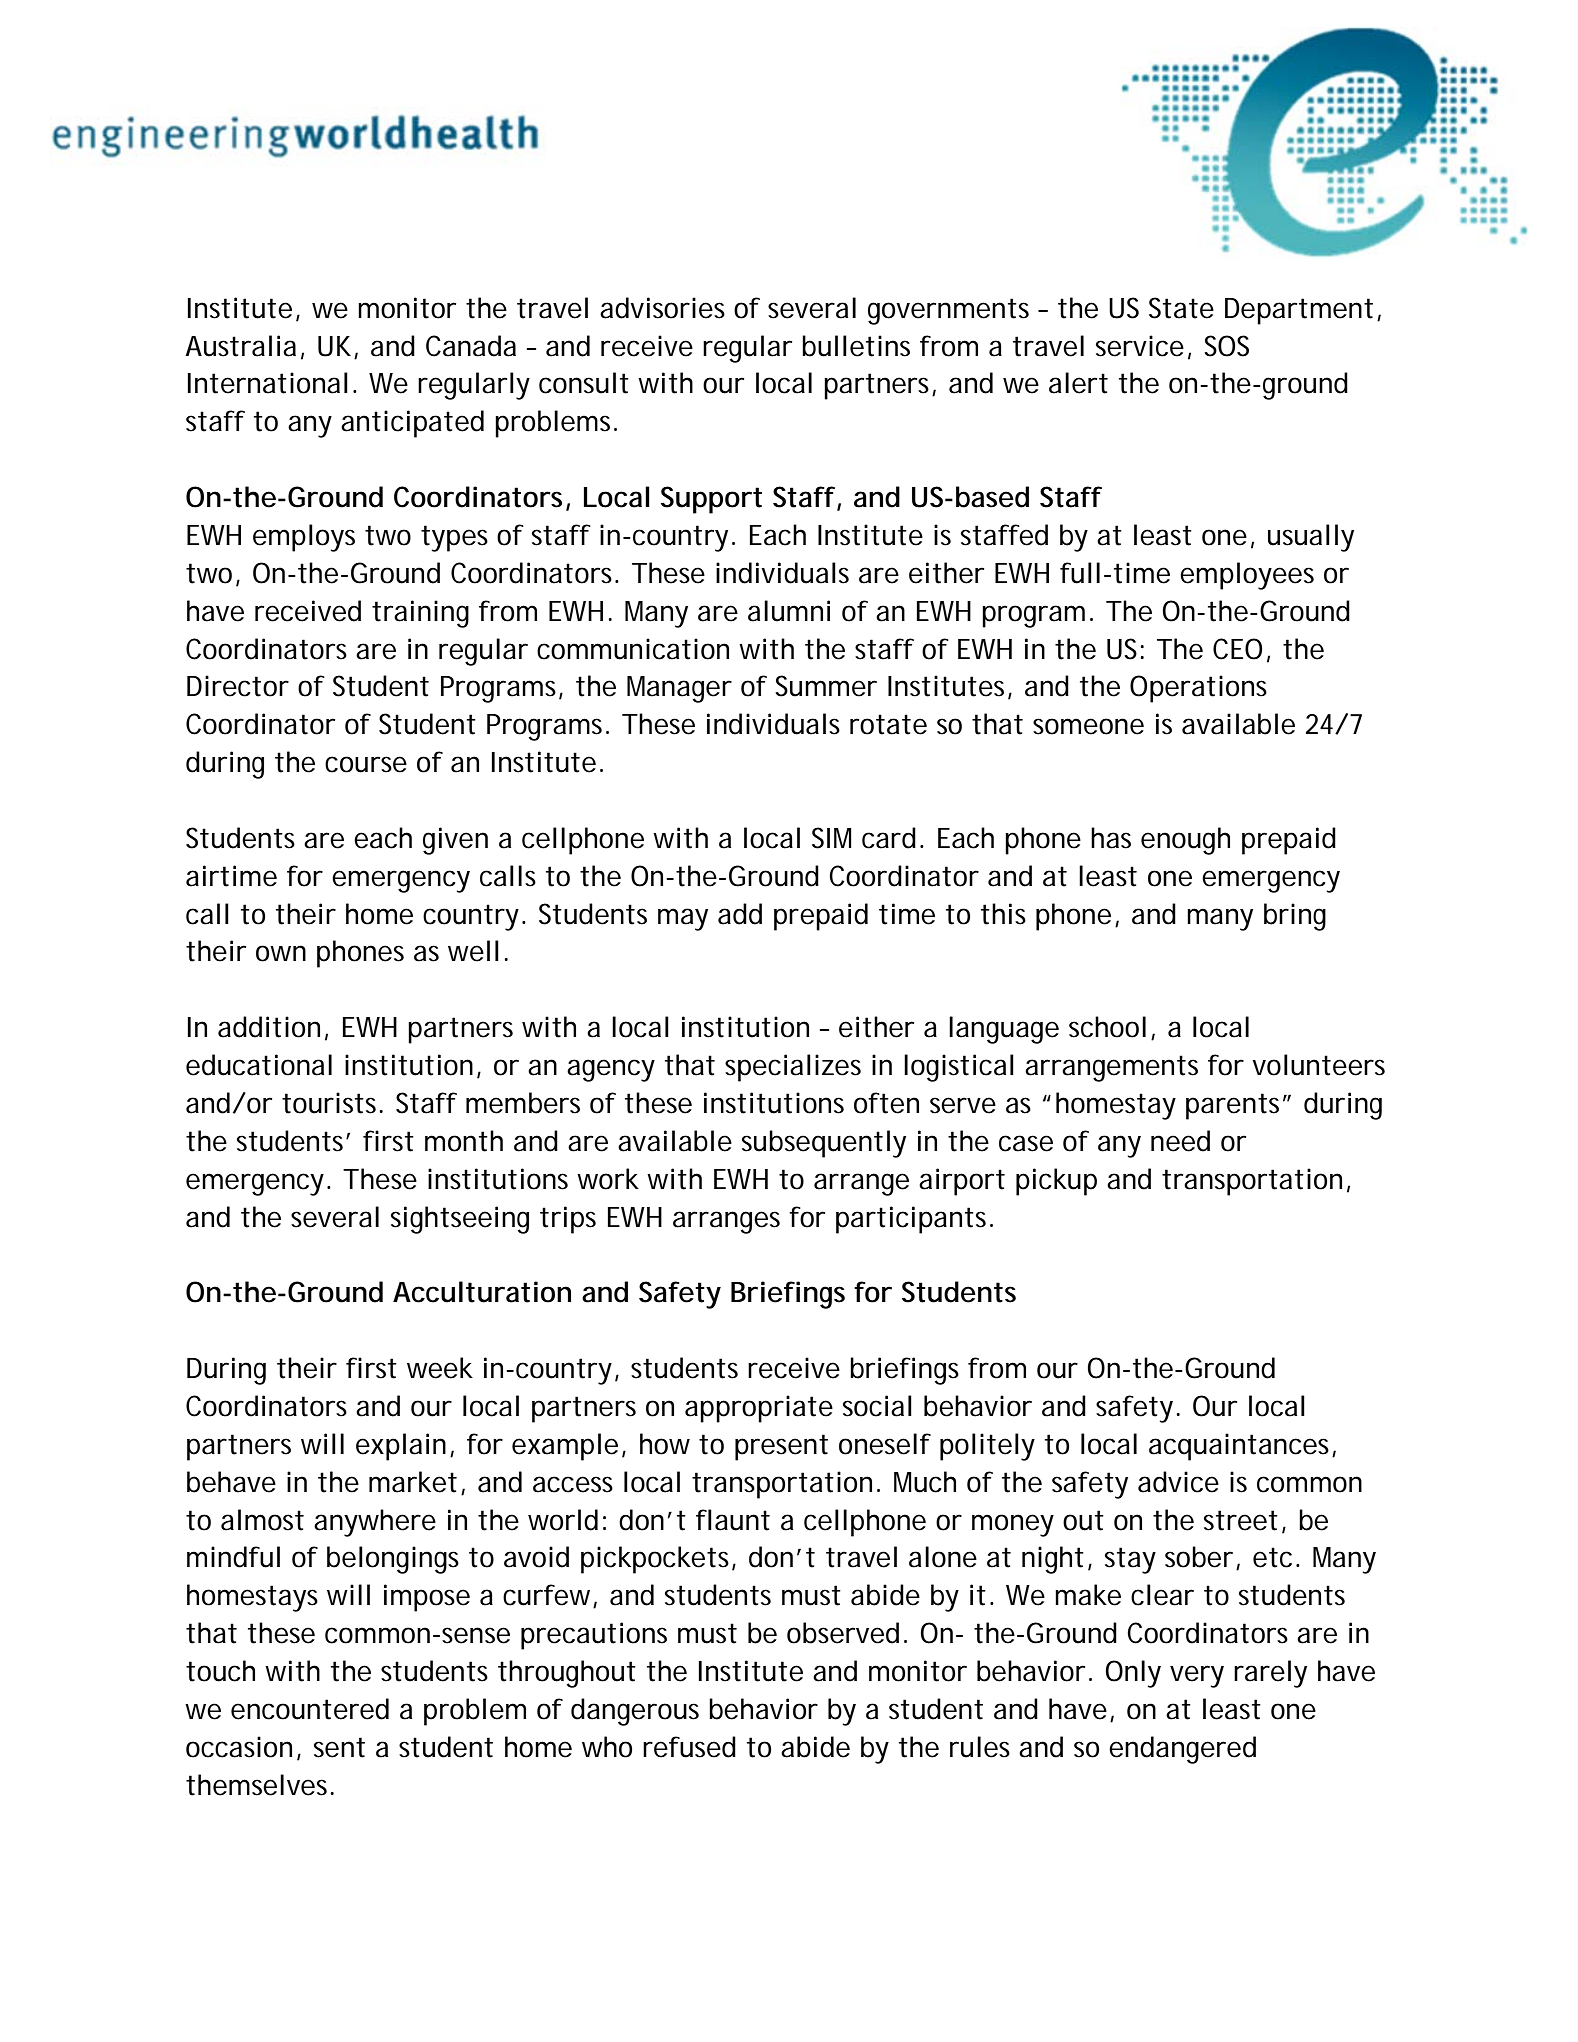  Describe the element at coordinates (1226, 346) in the document. I see `SOS` at that location.
